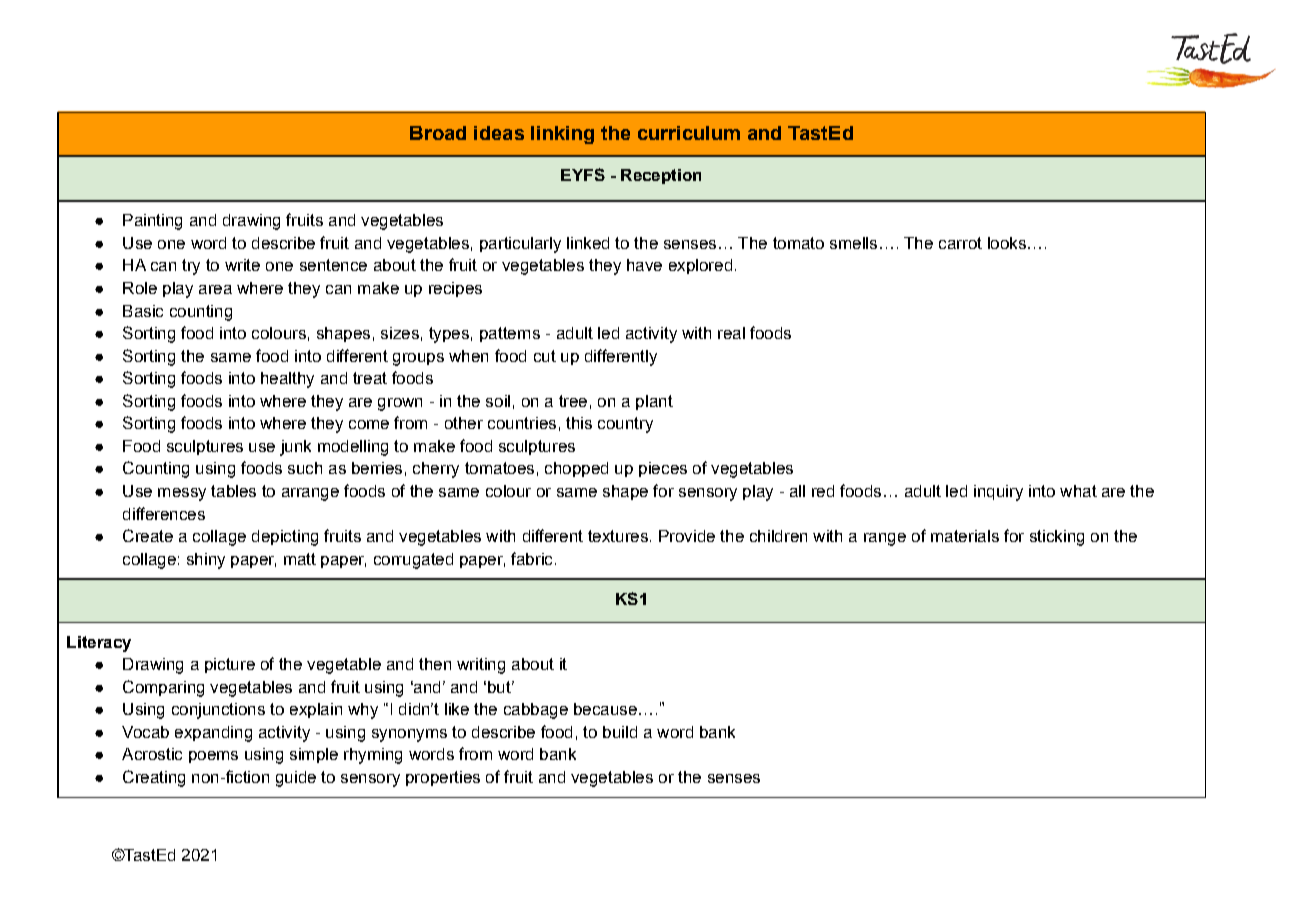 This screenshot has height=924, width=1307. What do you see at coordinates (1007, 243) in the screenshot?
I see `looks` at bounding box center [1007, 243].
